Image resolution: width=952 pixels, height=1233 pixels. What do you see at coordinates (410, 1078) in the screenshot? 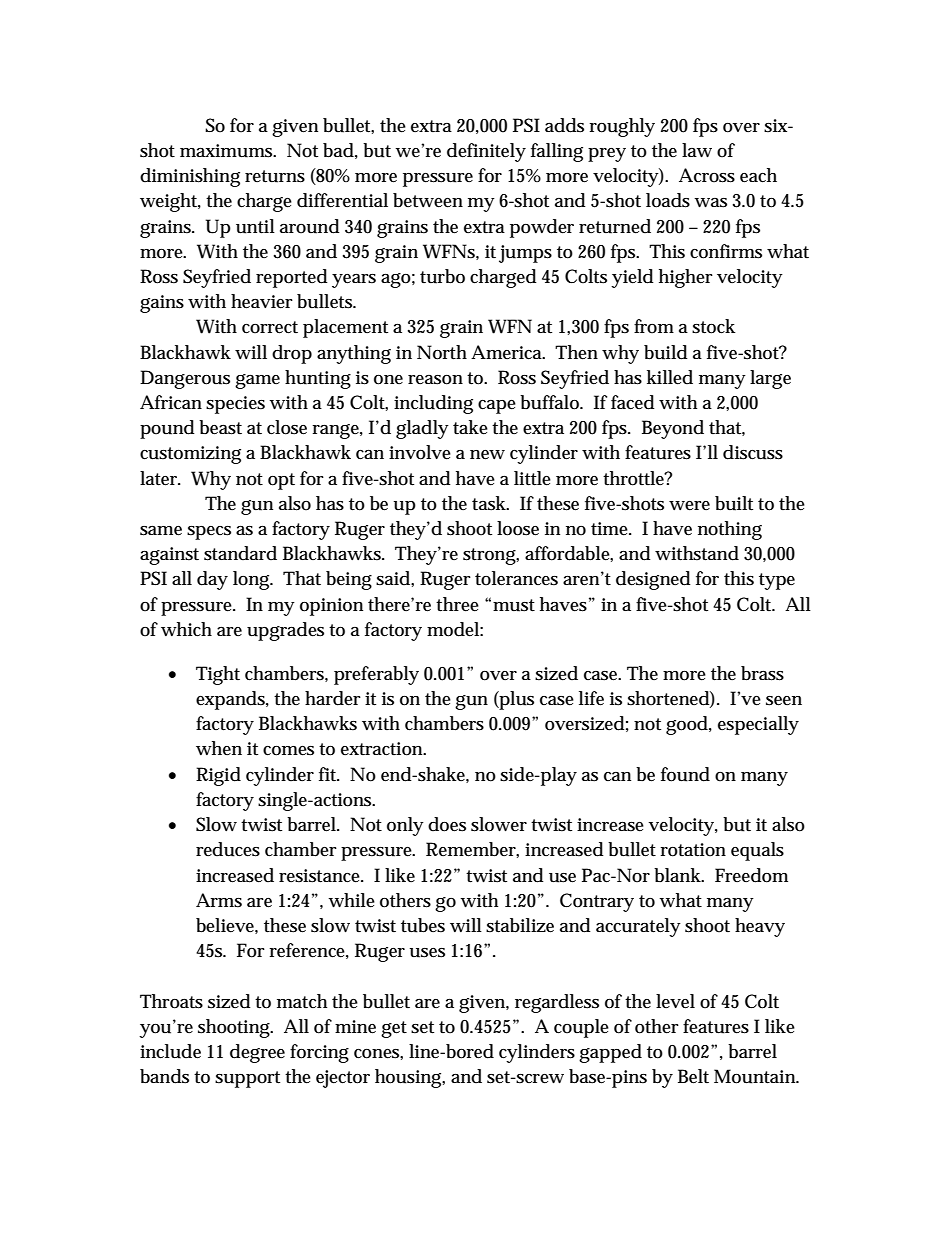
I see `housing` at bounding box center [410, 1078].
